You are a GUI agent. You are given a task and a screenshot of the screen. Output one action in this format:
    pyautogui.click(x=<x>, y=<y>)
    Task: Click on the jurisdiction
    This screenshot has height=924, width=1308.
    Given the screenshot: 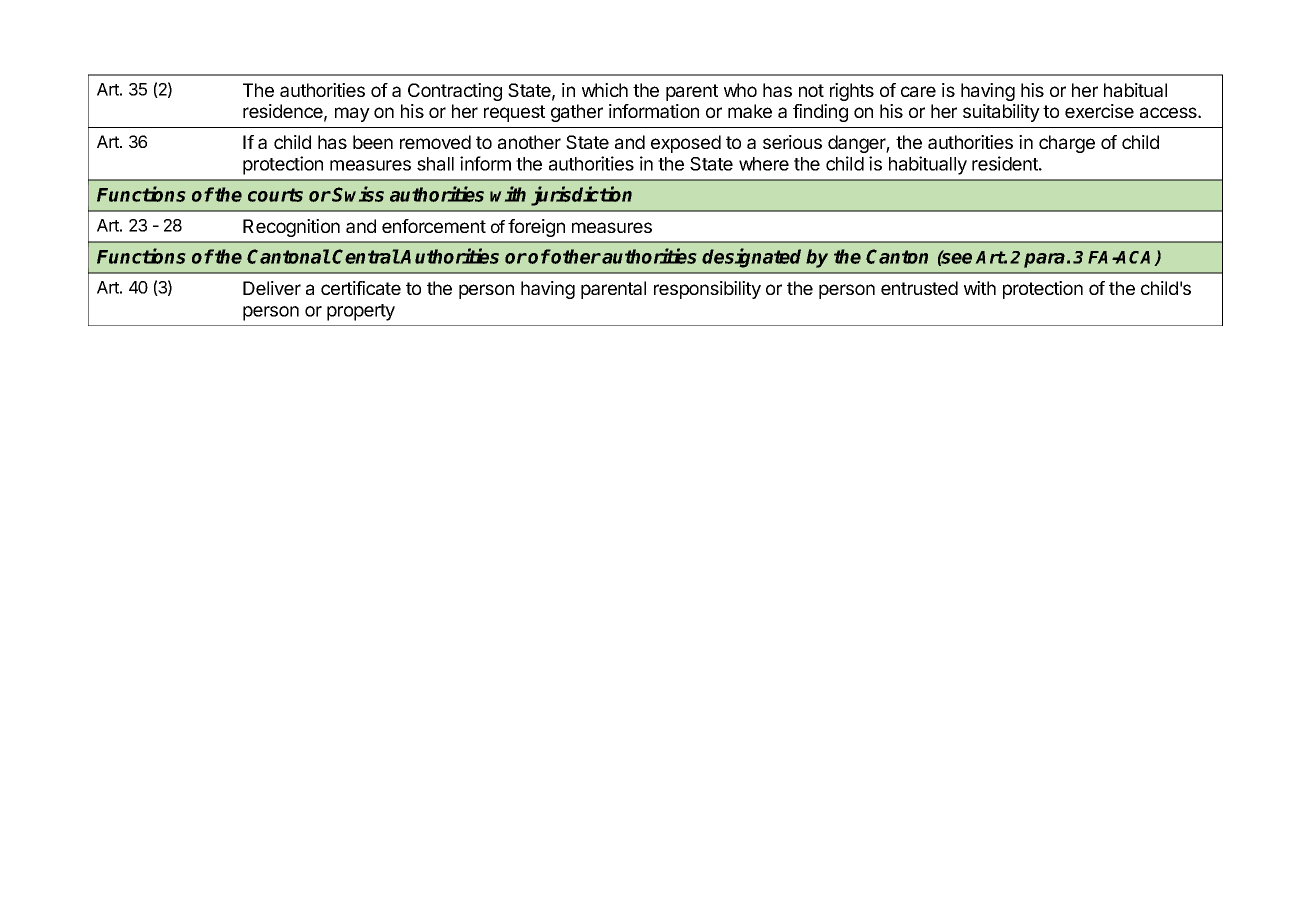 What is the action you would take?
    pyautogui.click(x=581, y=196)
